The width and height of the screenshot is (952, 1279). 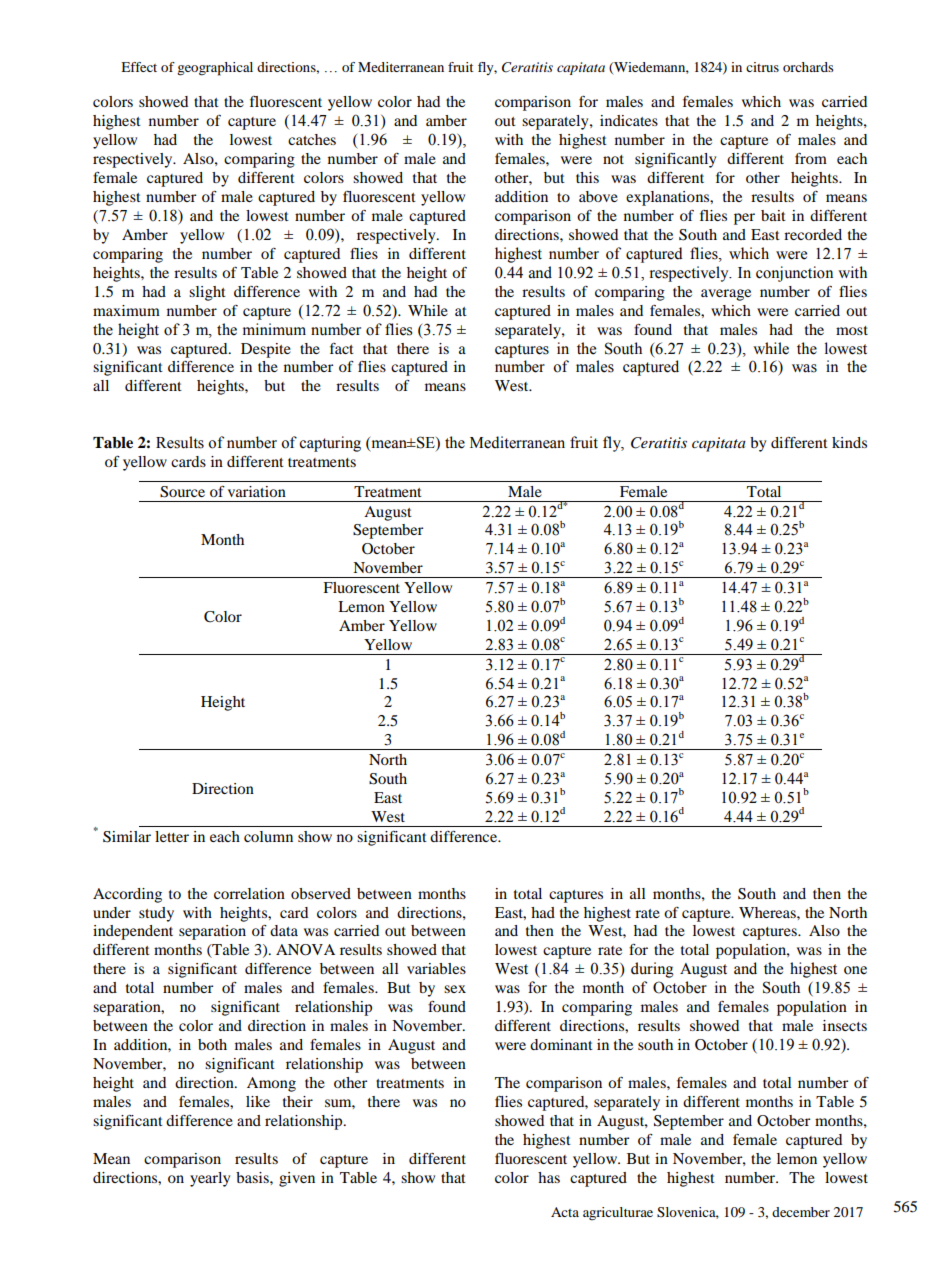 I want to click on most, so click(x=852, y=330).
